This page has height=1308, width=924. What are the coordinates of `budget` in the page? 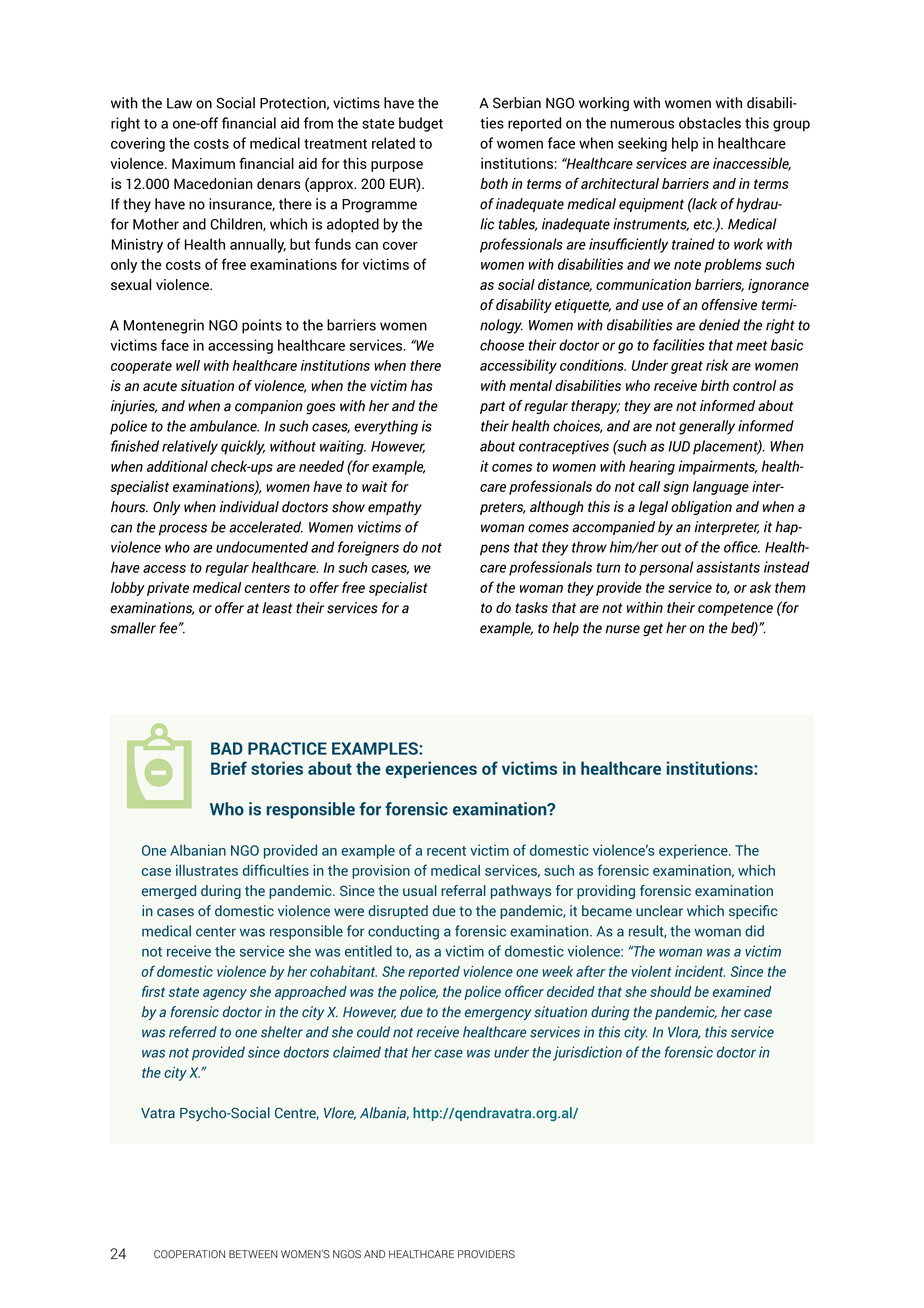 It's located at (421, 124).
